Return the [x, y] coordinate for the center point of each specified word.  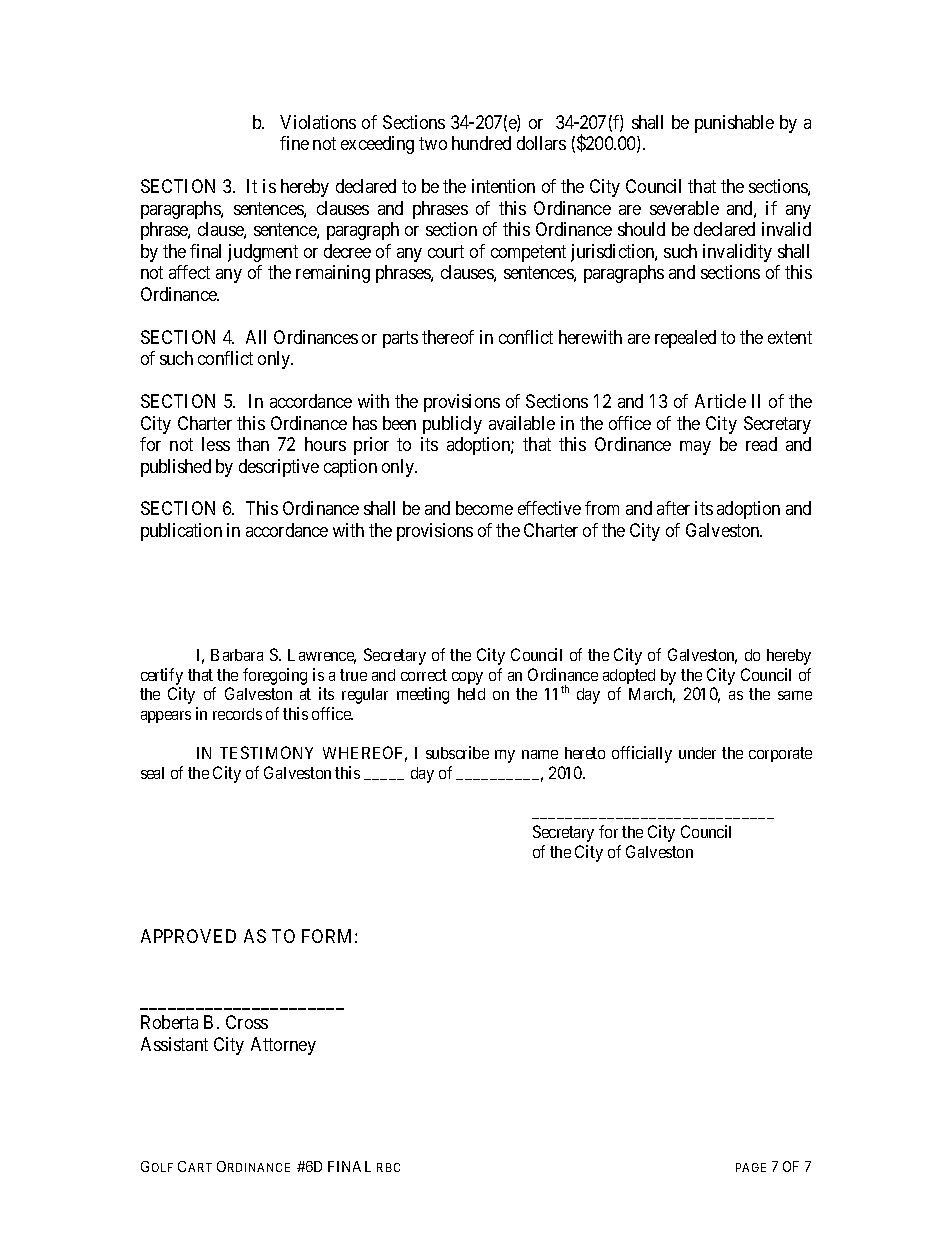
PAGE [751, 1167]
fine [294, 143]
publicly [452, 425]
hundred [481, 143]
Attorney [283, 1046]
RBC [388, 1167]
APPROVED [188, 936]
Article [720, 401]
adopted [629, 676]
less [216, 444]
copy [467, 678]
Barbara [237, 655]
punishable [734, 124]
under [697, 753]
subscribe [457, 752]
